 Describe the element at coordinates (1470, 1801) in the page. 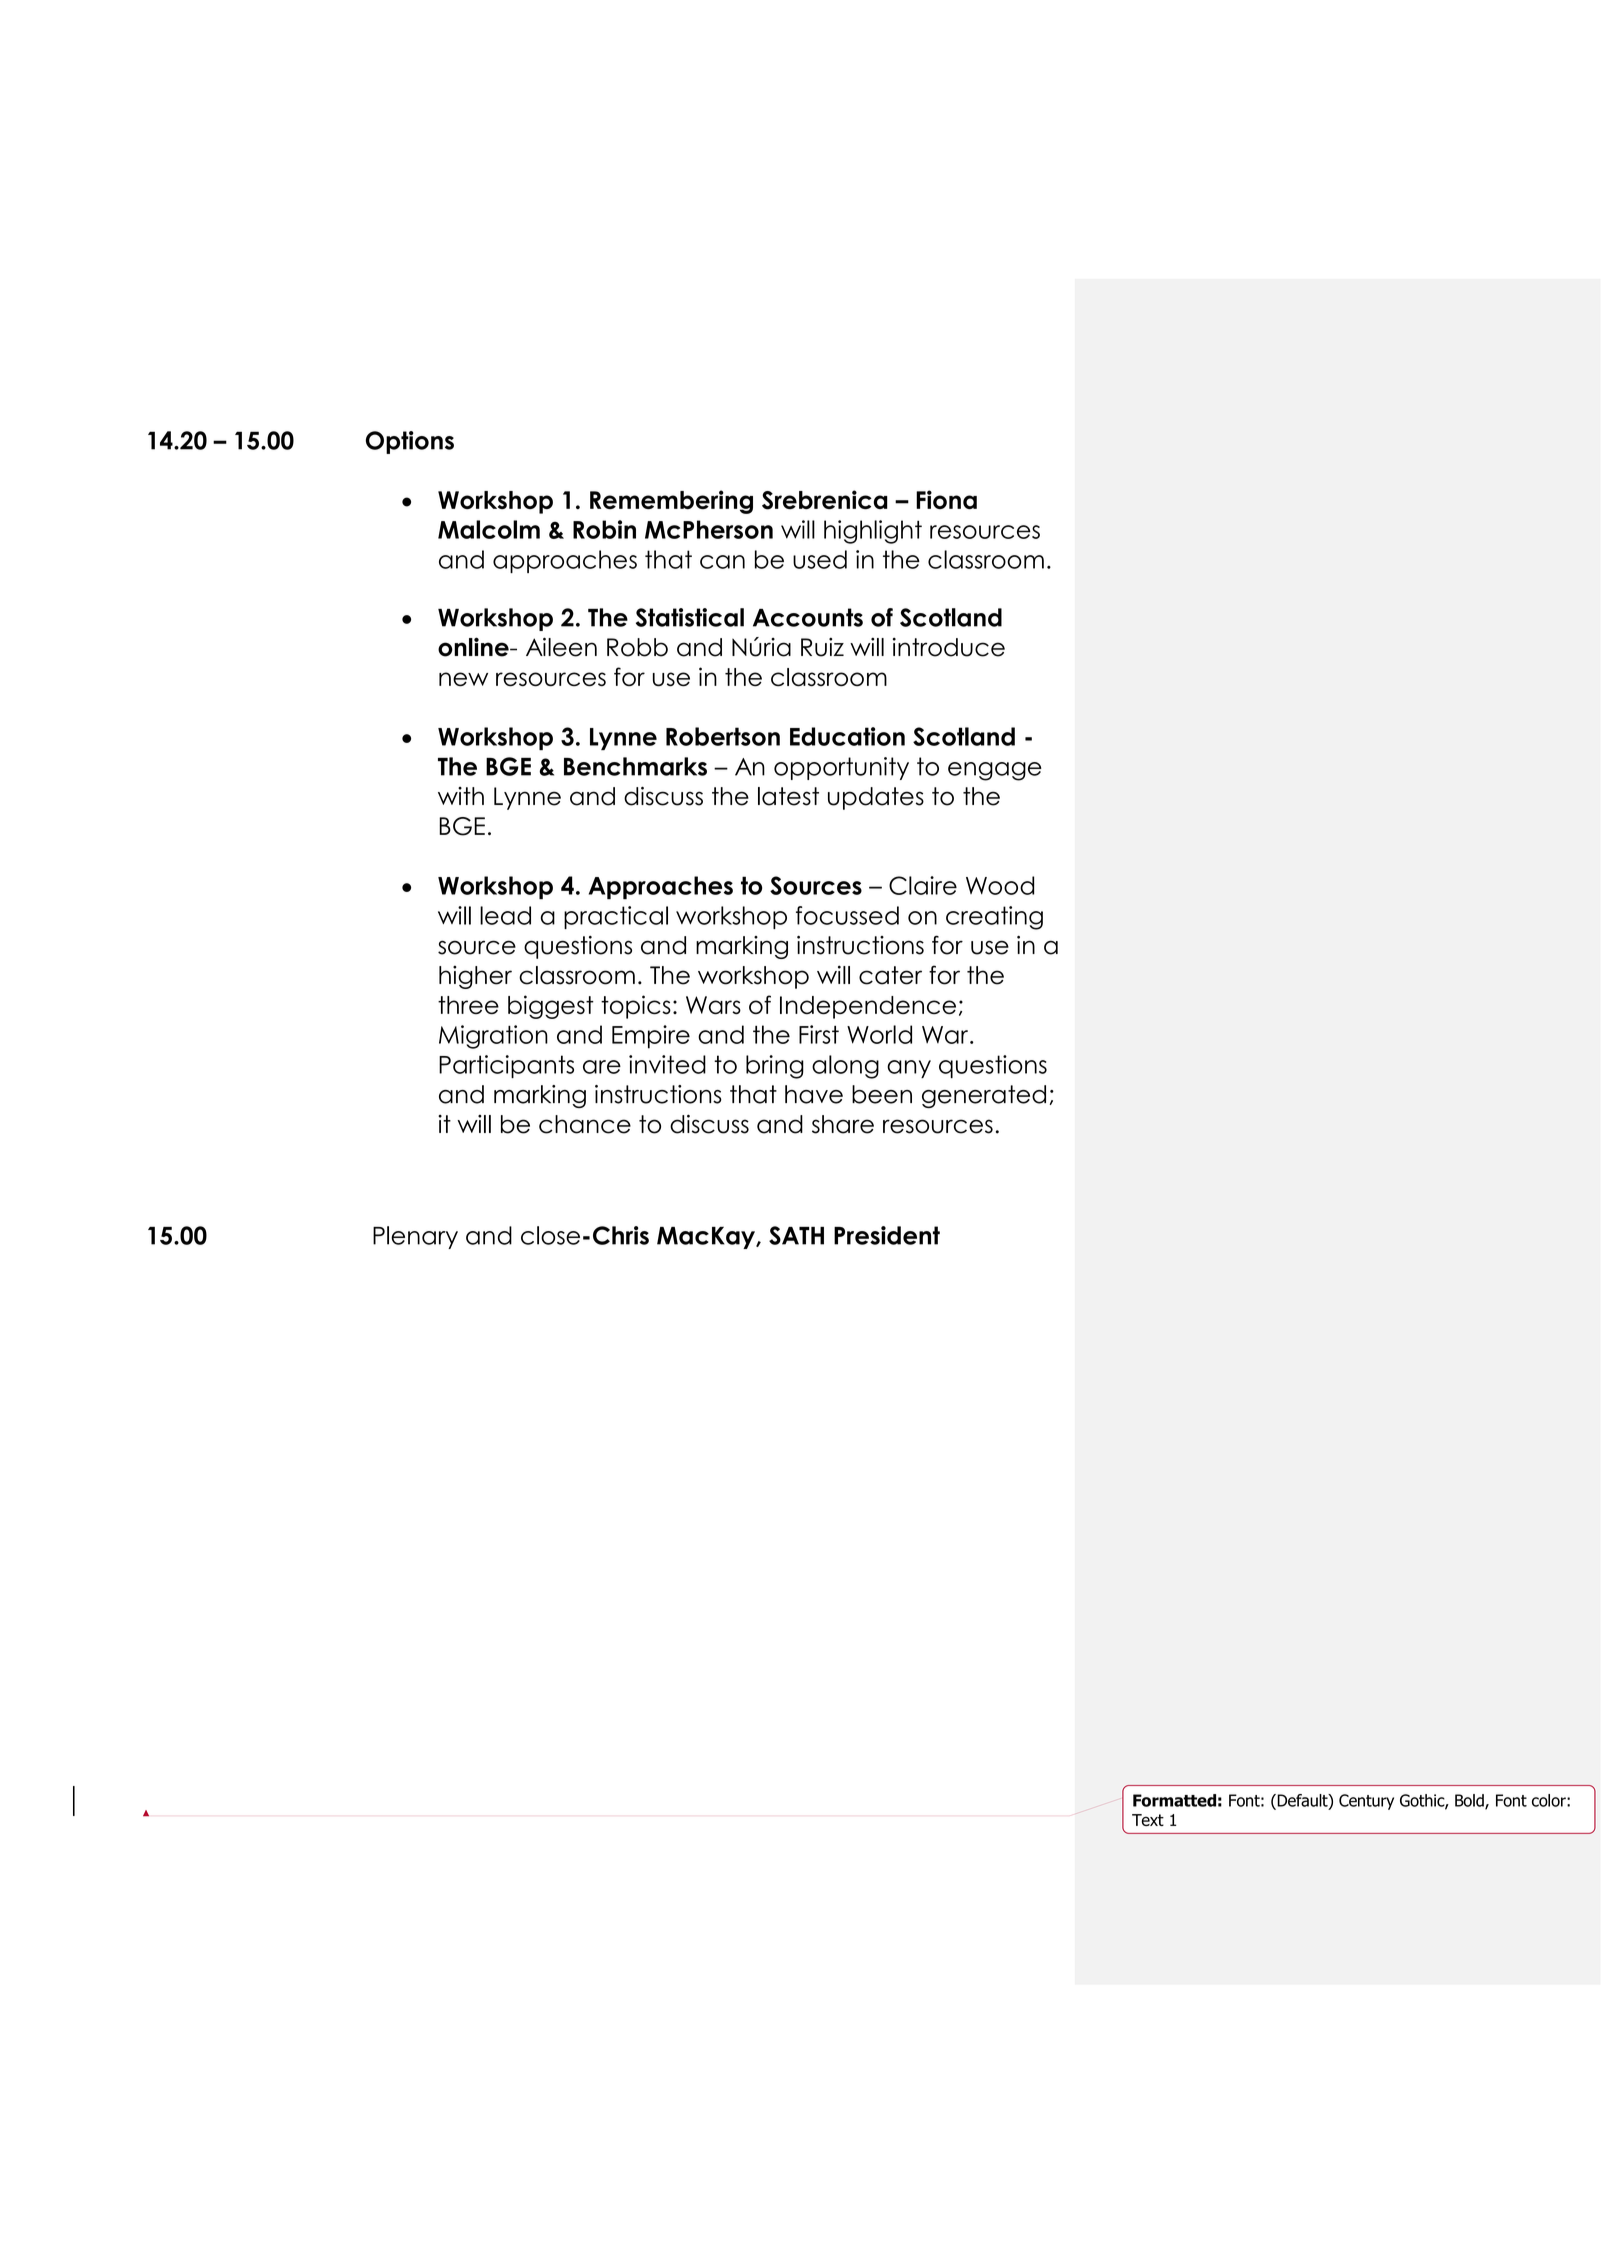

I see `Bold` at that location.
